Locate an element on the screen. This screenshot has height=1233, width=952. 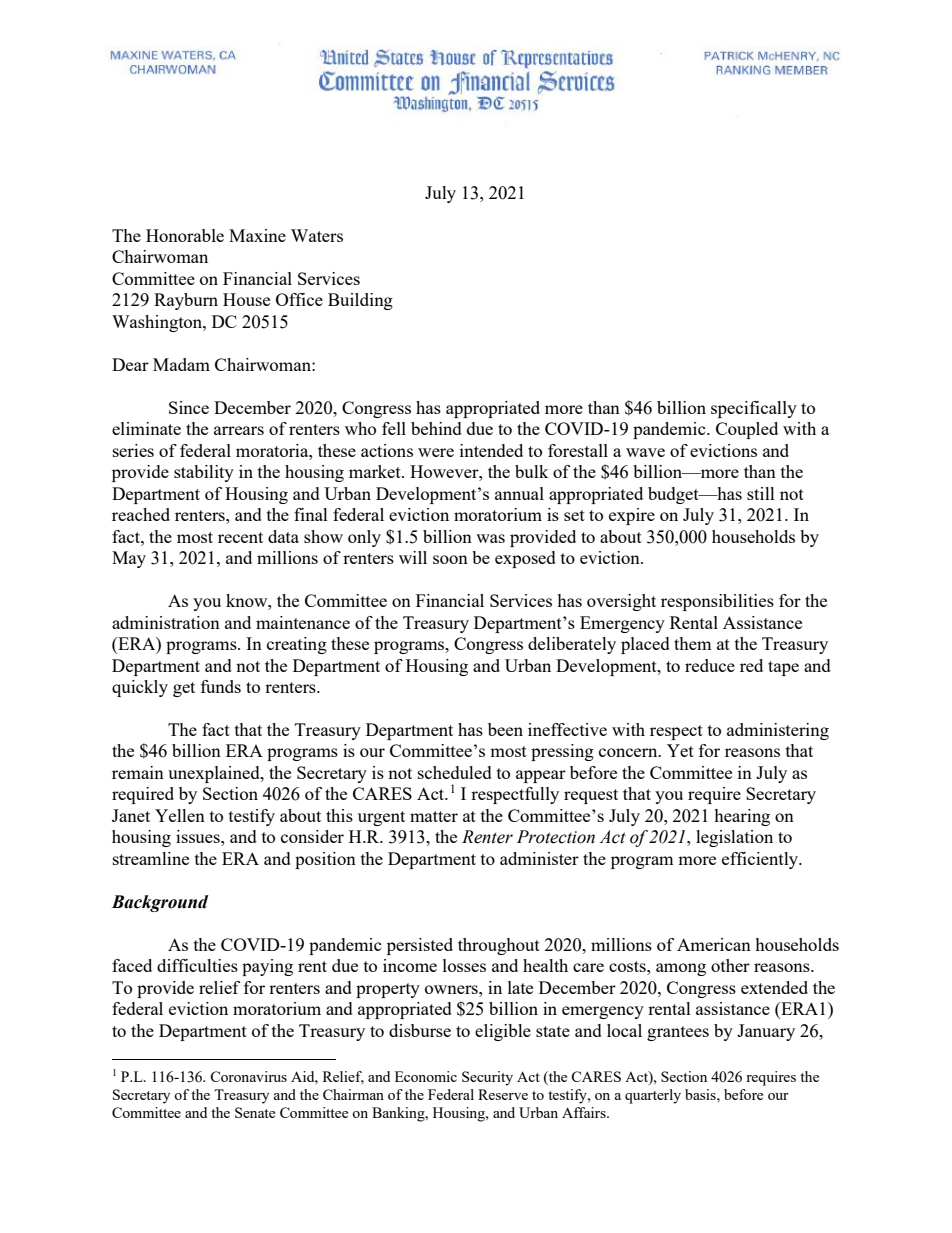
Honorable is located at coordinates (185, 235).
